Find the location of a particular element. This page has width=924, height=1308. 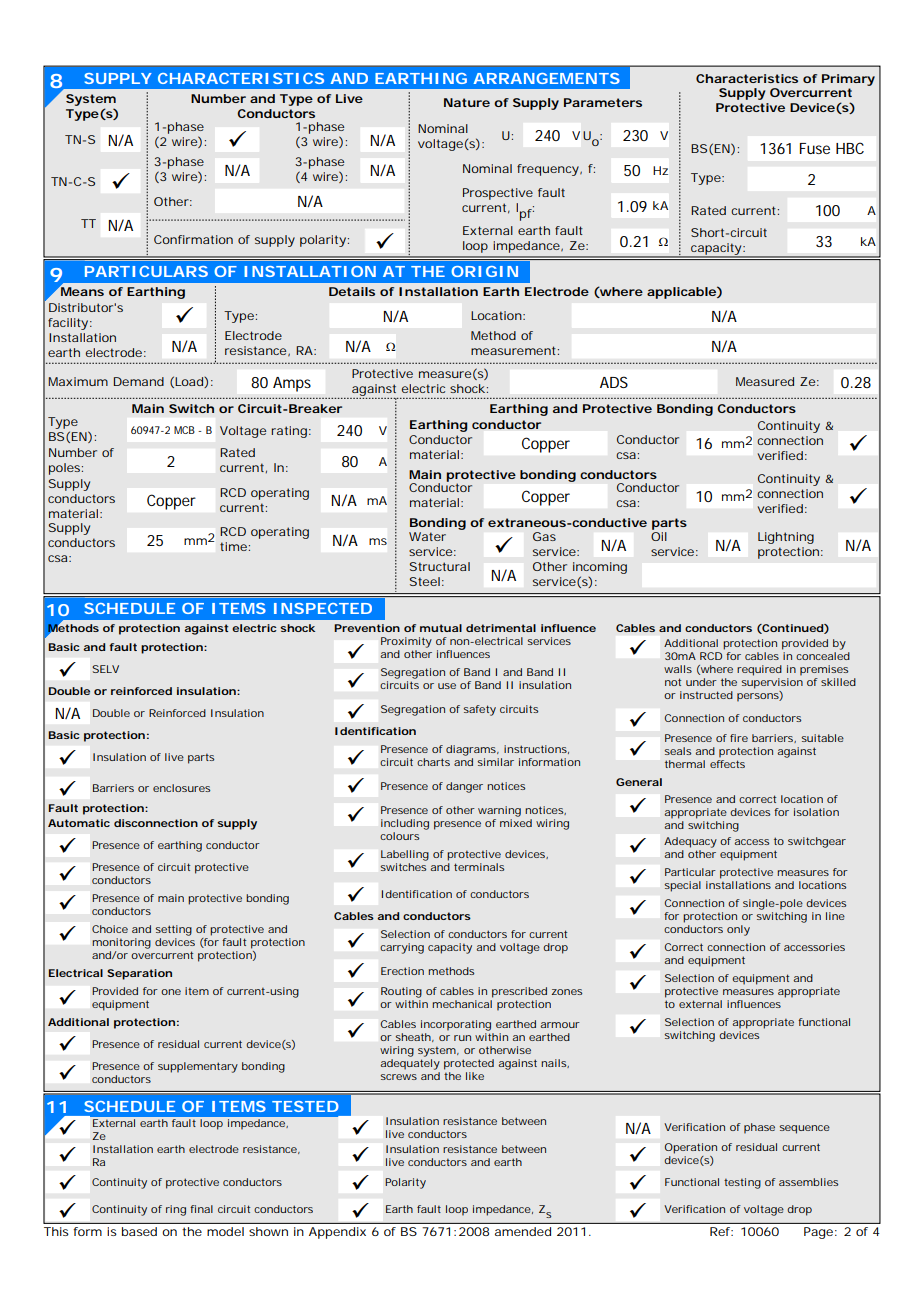

Confirmation is located at coordinates (193, 239).
